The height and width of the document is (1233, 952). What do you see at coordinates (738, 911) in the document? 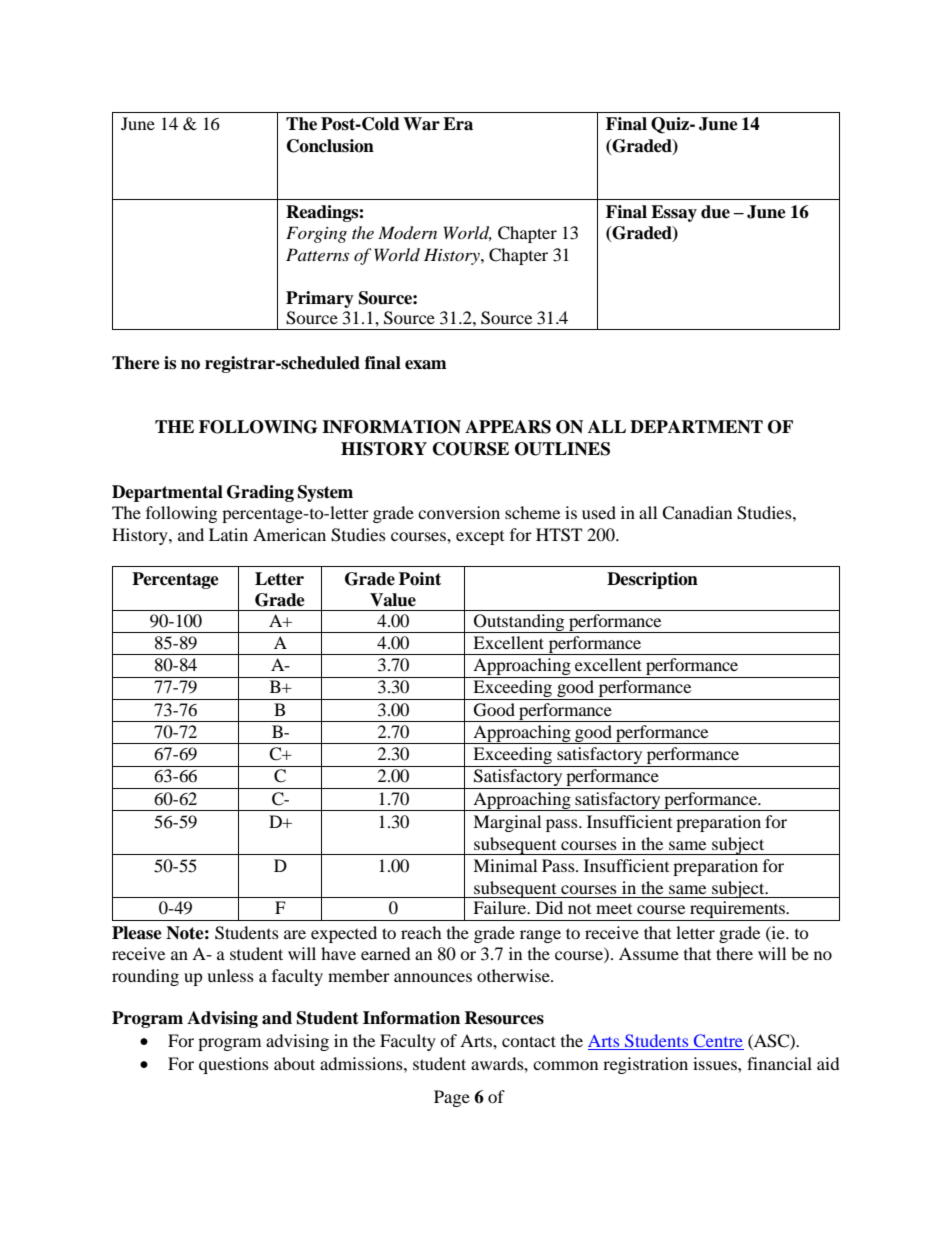
I see `requirements` at bounding box center [738, 911].
